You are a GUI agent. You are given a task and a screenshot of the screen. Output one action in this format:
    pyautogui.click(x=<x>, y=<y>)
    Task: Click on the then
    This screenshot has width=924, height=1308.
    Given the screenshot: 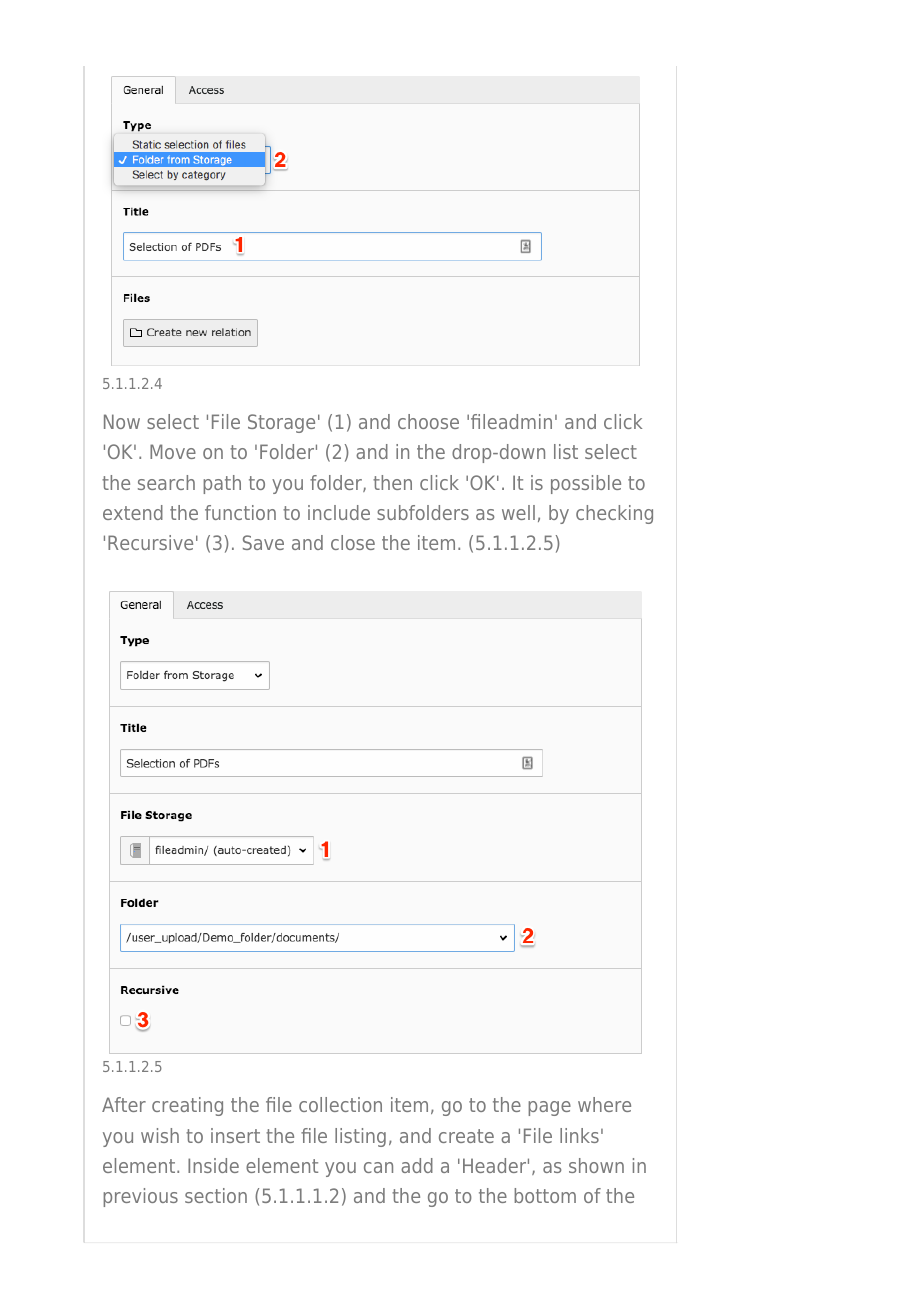 What is the action you would take?
    pyautogui.click(x=392, y=482)
